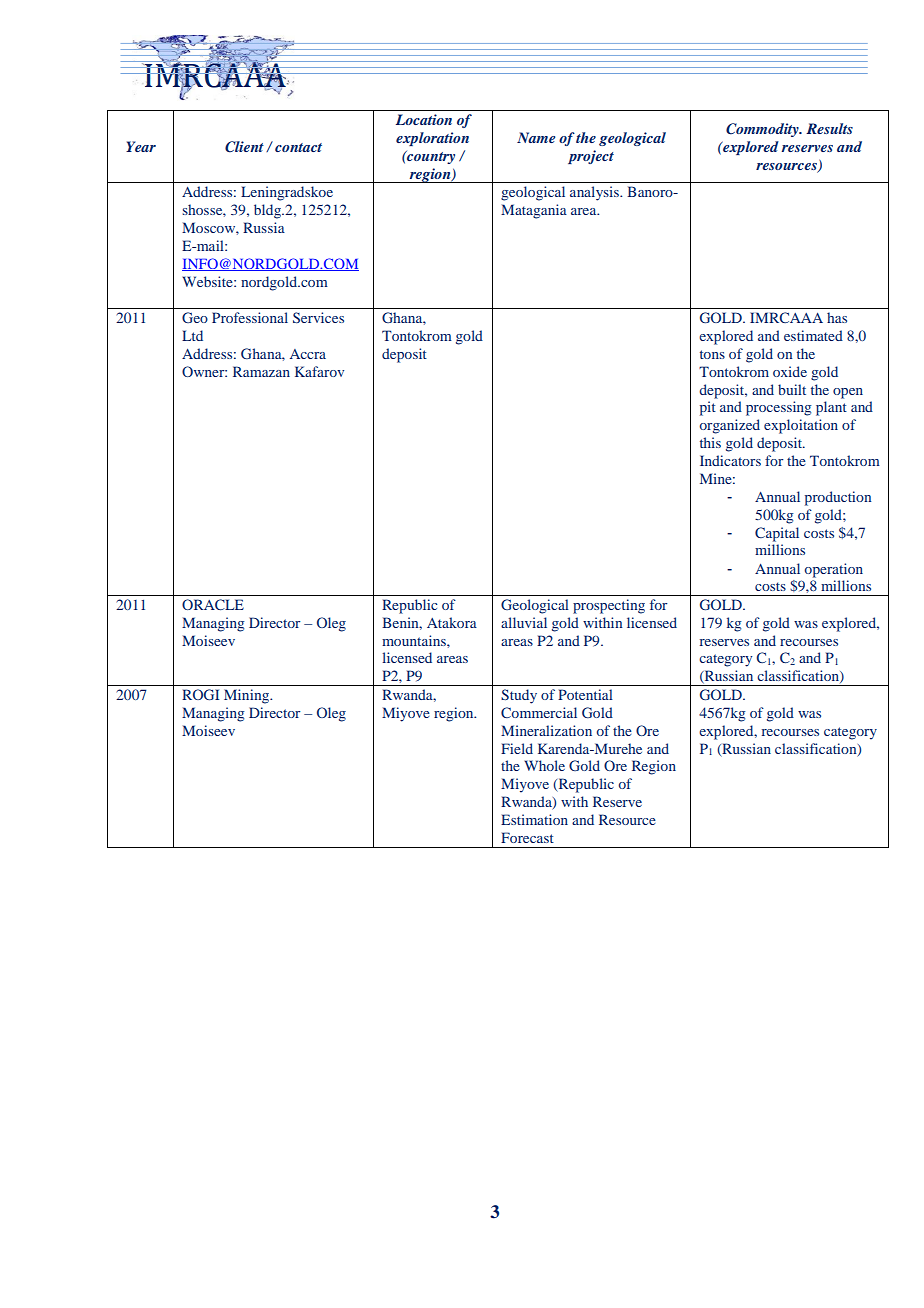 This image has width=924, height=1308. What do you see at coordinates (790, 371) in the image?
I see `oxide` at bounding box center [790, 371].
